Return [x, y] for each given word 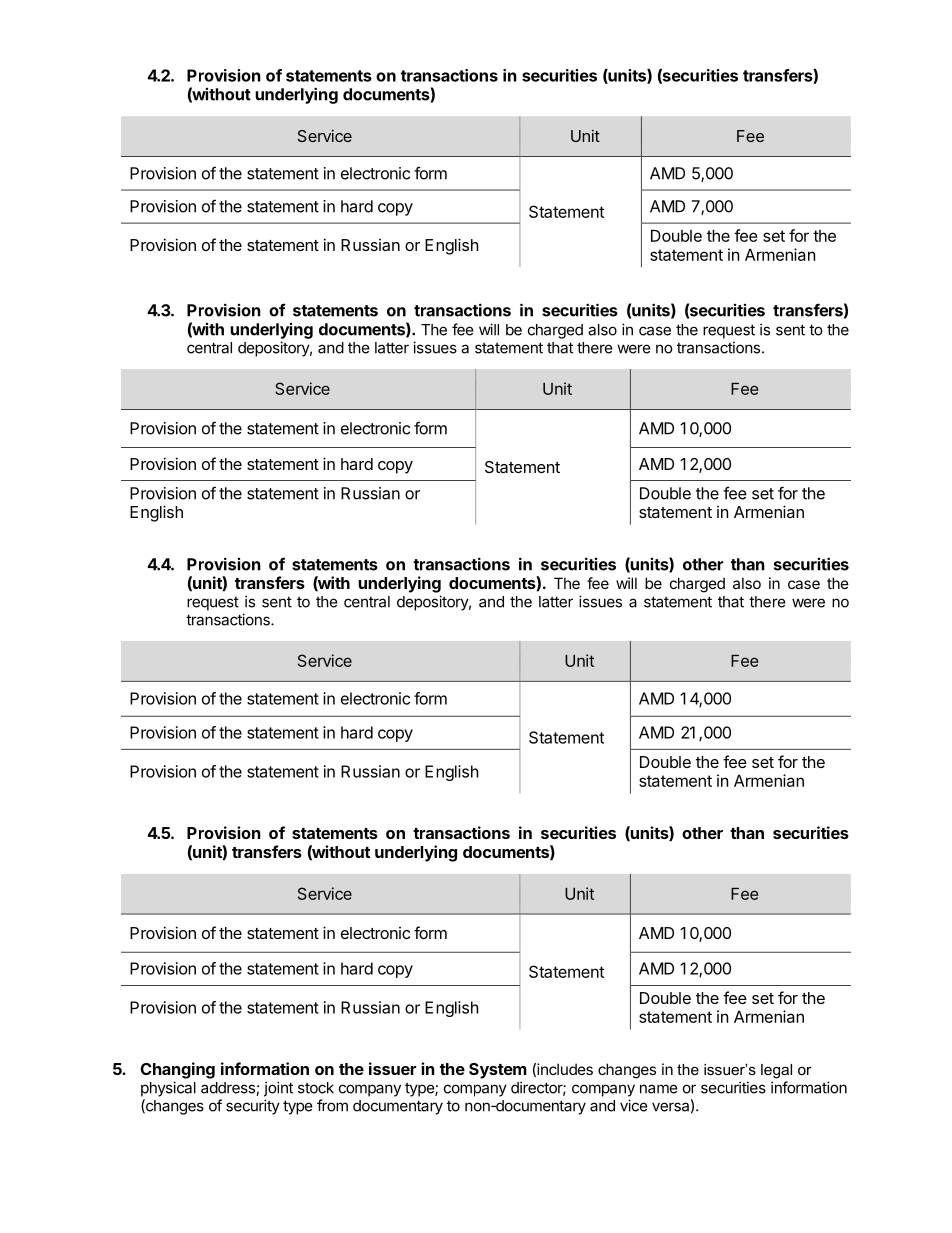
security [253, 1107]
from [332, 1105]
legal [776, 1071]
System [498, 1071]
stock [316, 1088]
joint [278, 1089]
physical [168, 1089]
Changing [178, 1070]
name [659, 1089]
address [229, 1089]
